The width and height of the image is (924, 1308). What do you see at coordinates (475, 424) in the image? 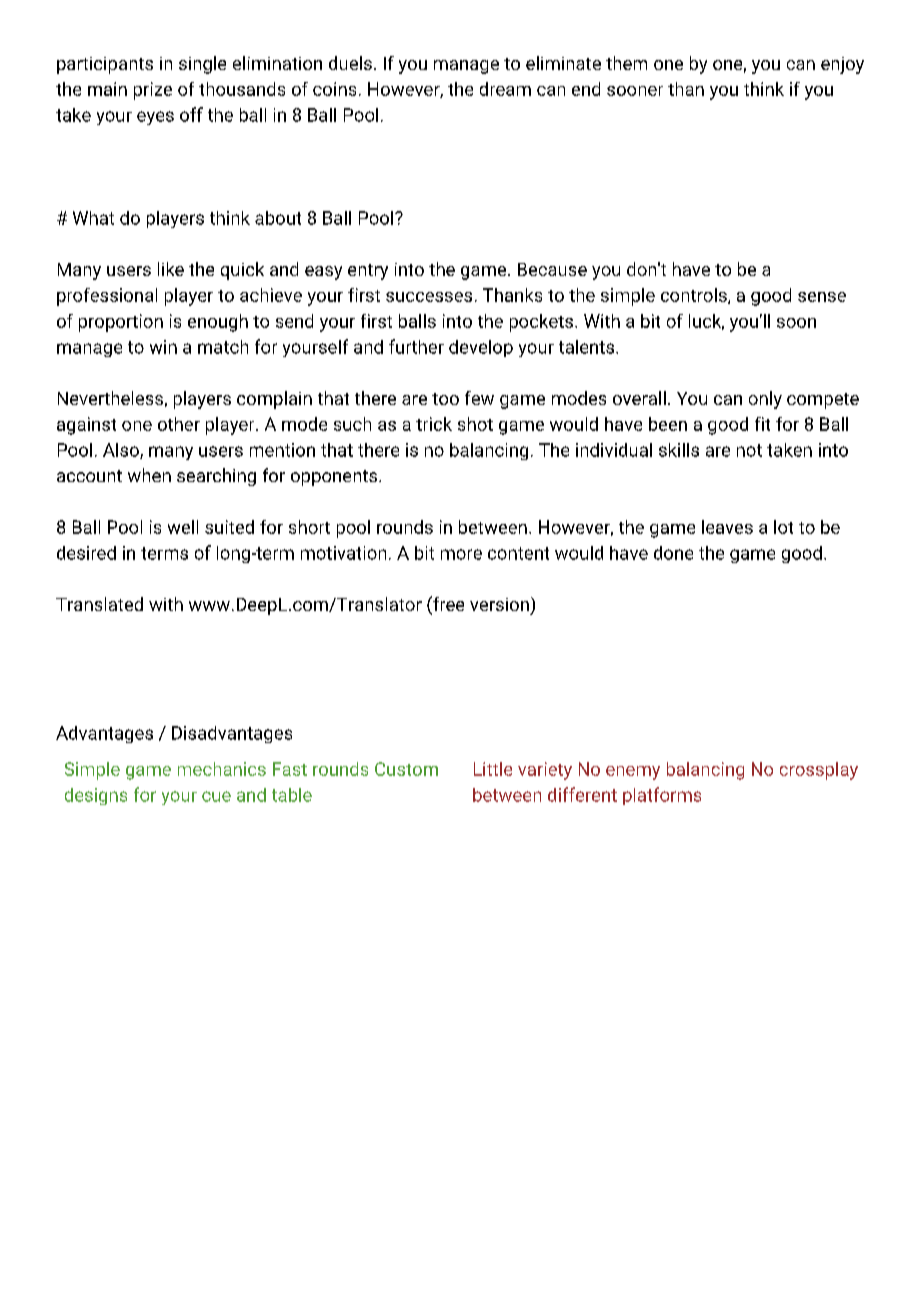
I see `shot` at bounding box center [475, 424].
